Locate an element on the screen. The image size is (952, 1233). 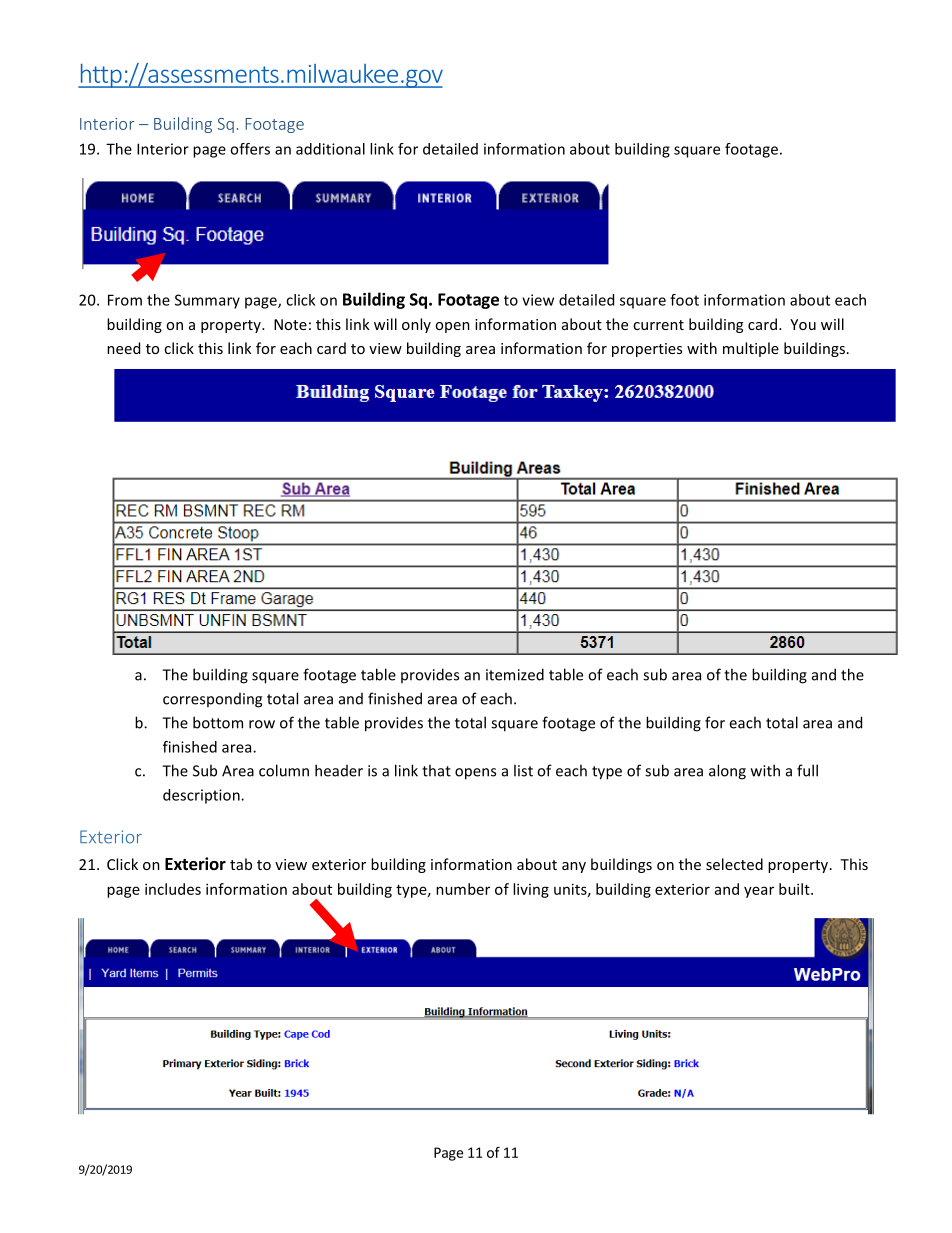
corresponding is located at coordinates (212, 700).
